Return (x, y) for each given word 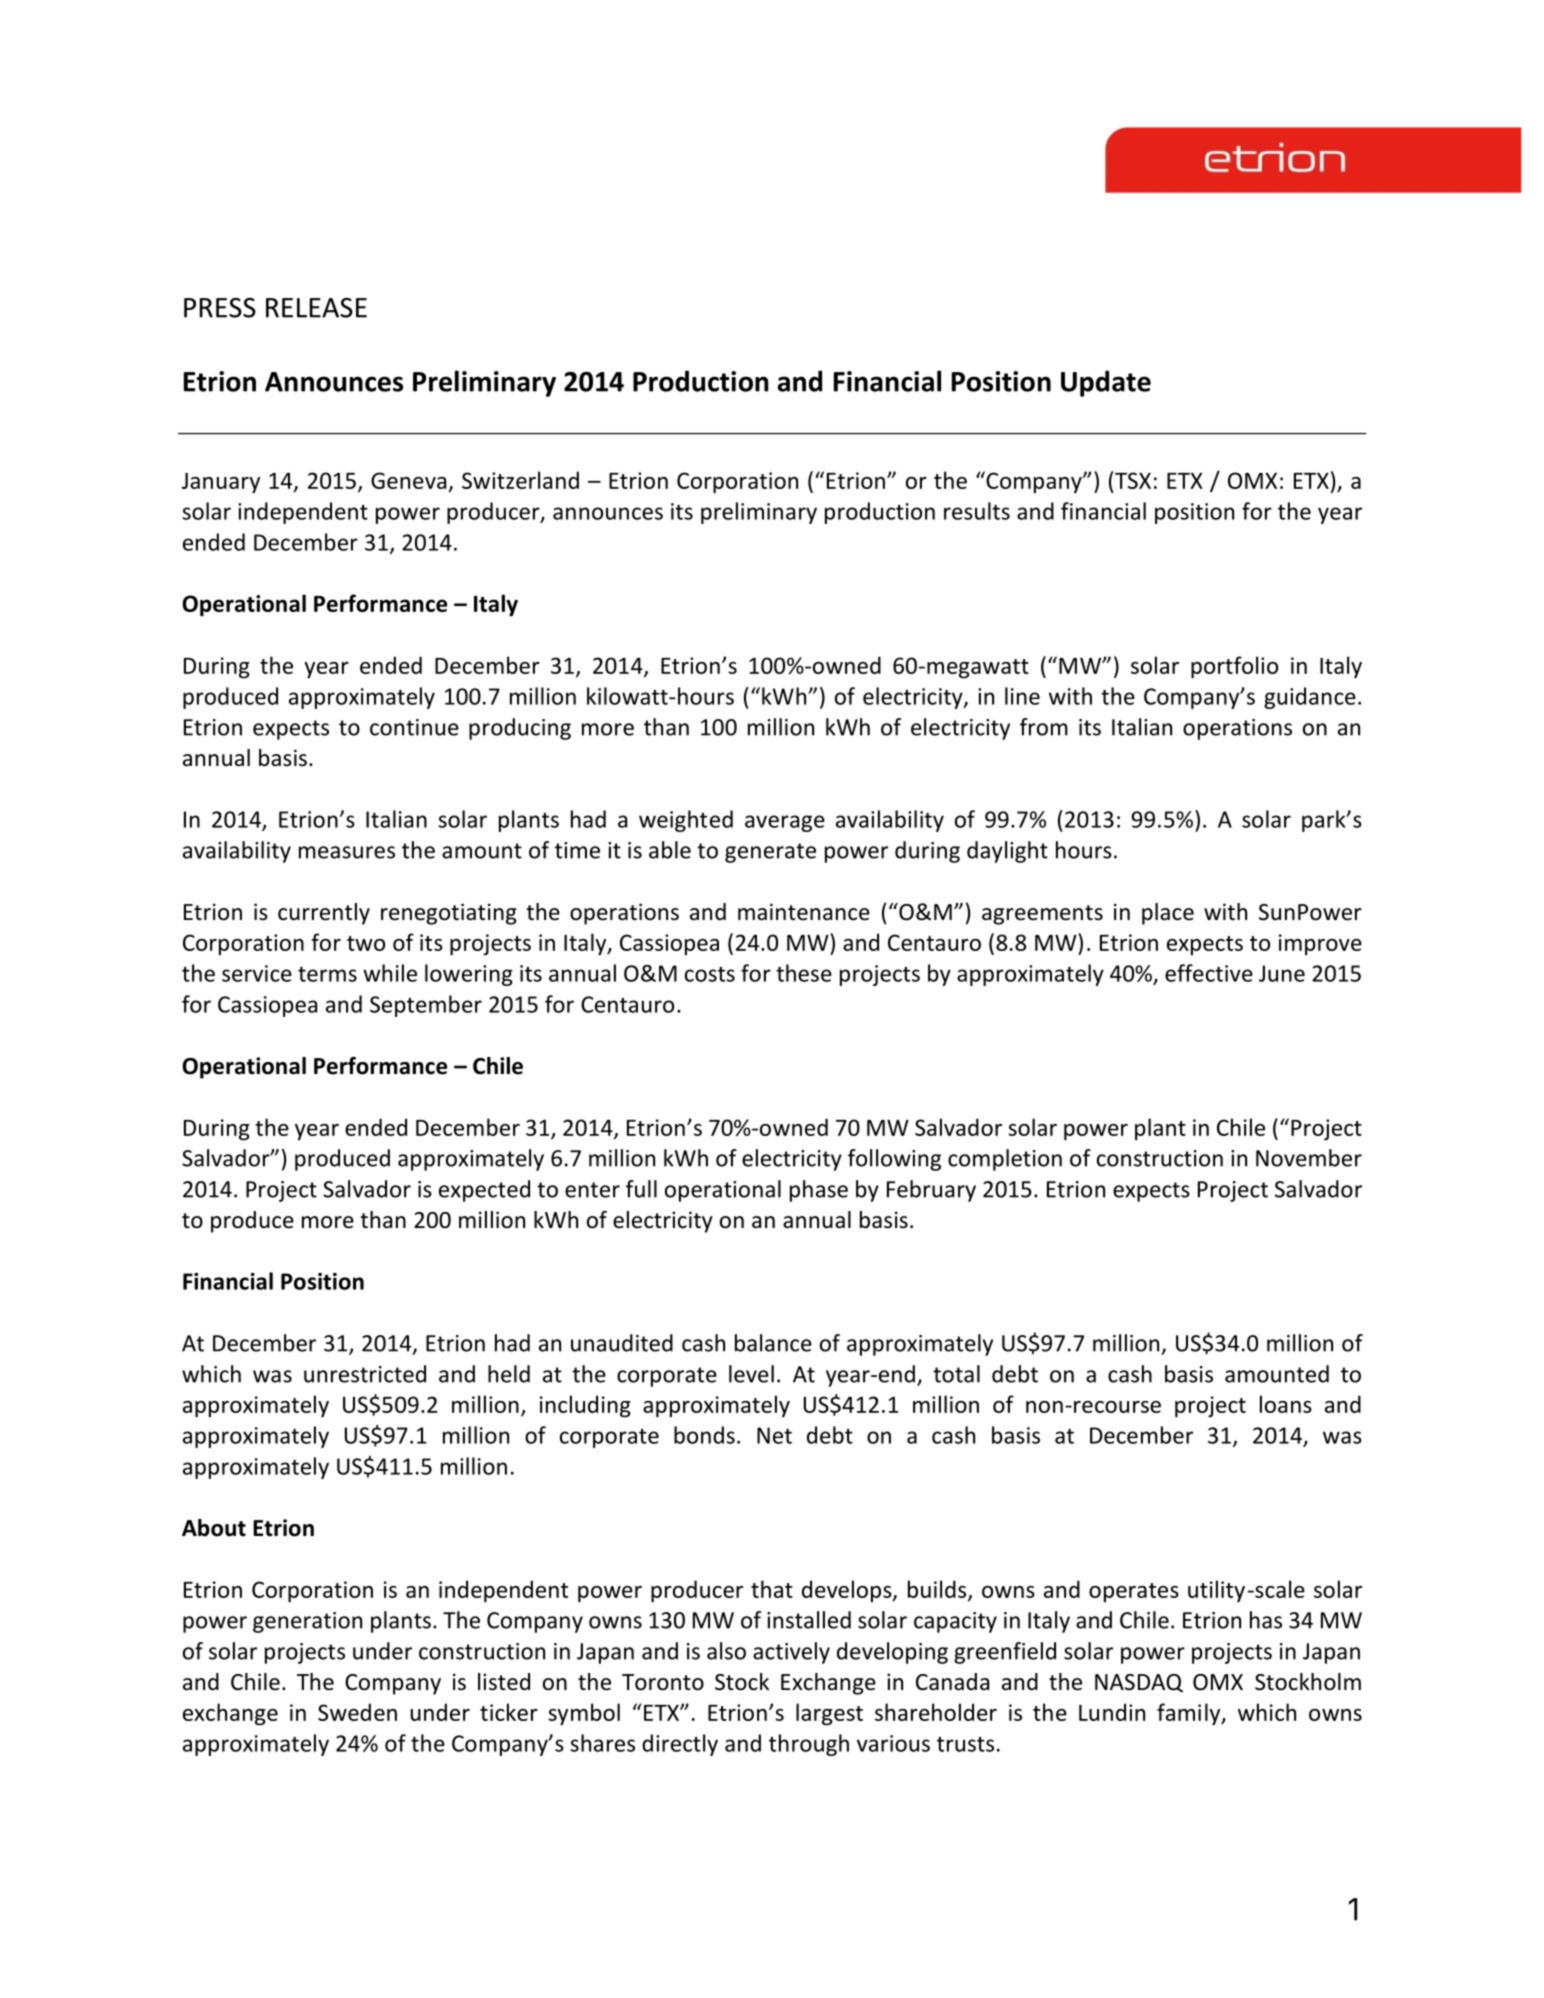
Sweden (357, 1712)
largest (829, 1714)
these (804, 973)
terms (327, 974)
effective (1209, 973)
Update (1106, 383)
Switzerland (520, 480)
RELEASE (316, 308)
